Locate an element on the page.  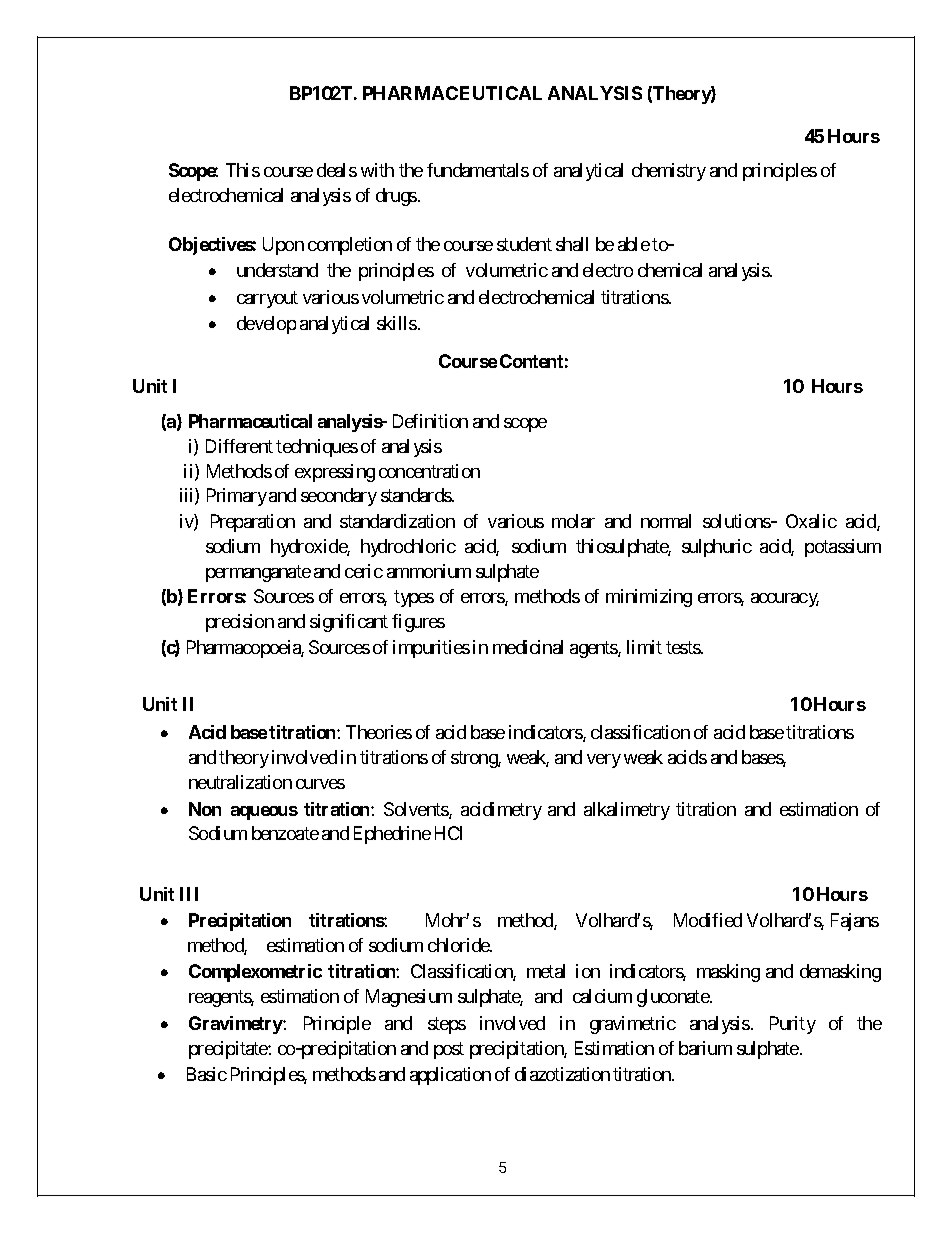
precipitate is located at coordinates (229, 1050).
